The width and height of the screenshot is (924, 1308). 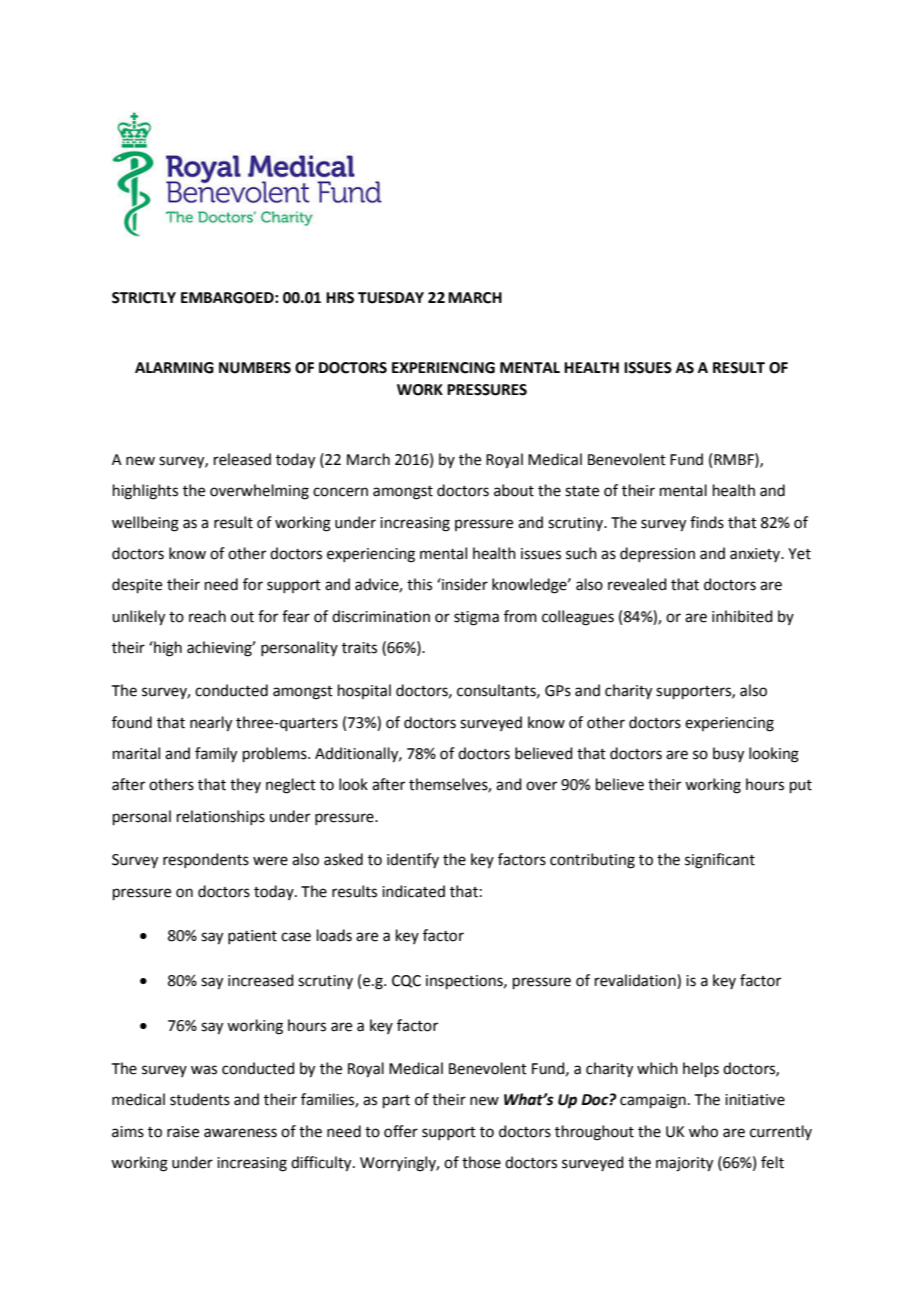 What do you see at coordinates (391, 298) in the screenshot?
I see `TUESDAY` at bounding box center [391, 298].
